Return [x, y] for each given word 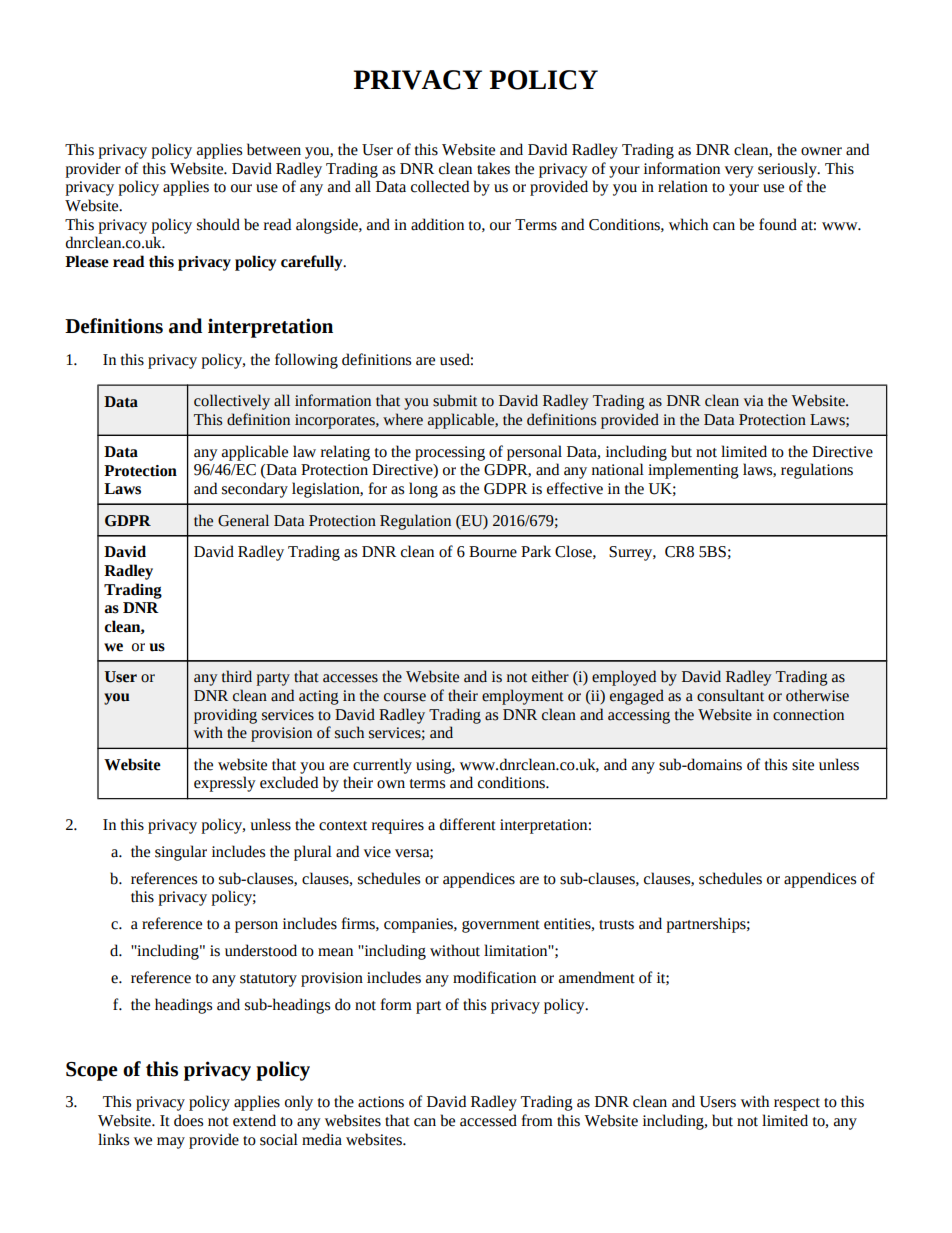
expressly [225, 784]
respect [797, 1104]
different [468, 824]
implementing [693, 471]
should [218, 224]
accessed [488, 1120]
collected [440, 186]
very [739, 172]
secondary [255, 490]
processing [450, 453]
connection [808, 715]
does [188, 1120]
